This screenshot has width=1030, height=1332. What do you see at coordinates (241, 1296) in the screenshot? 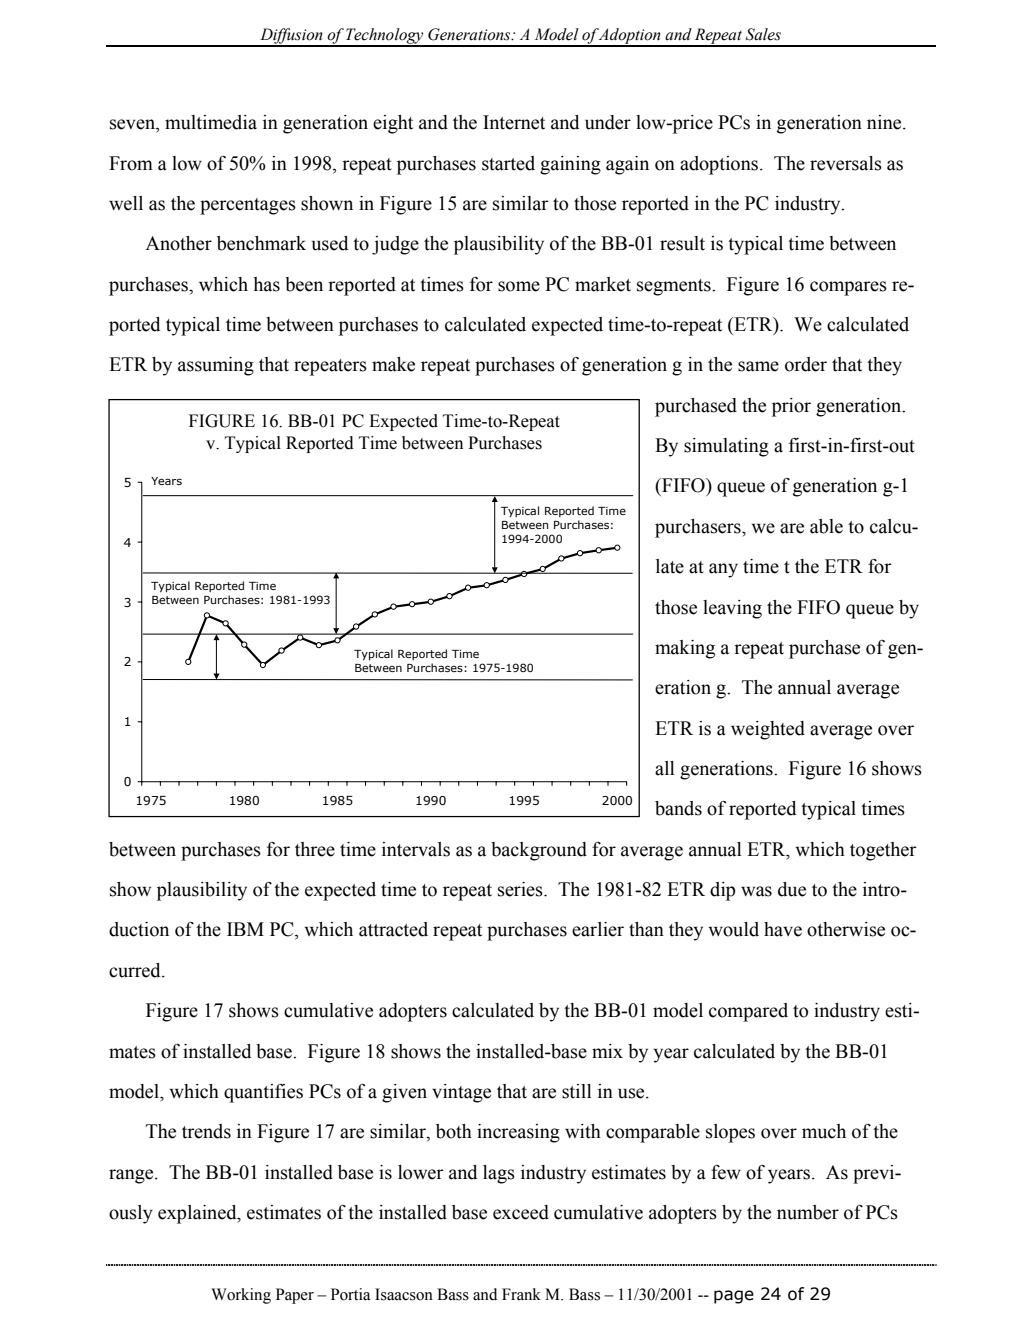
I see `Working` at bounding box center [241, 1296].
